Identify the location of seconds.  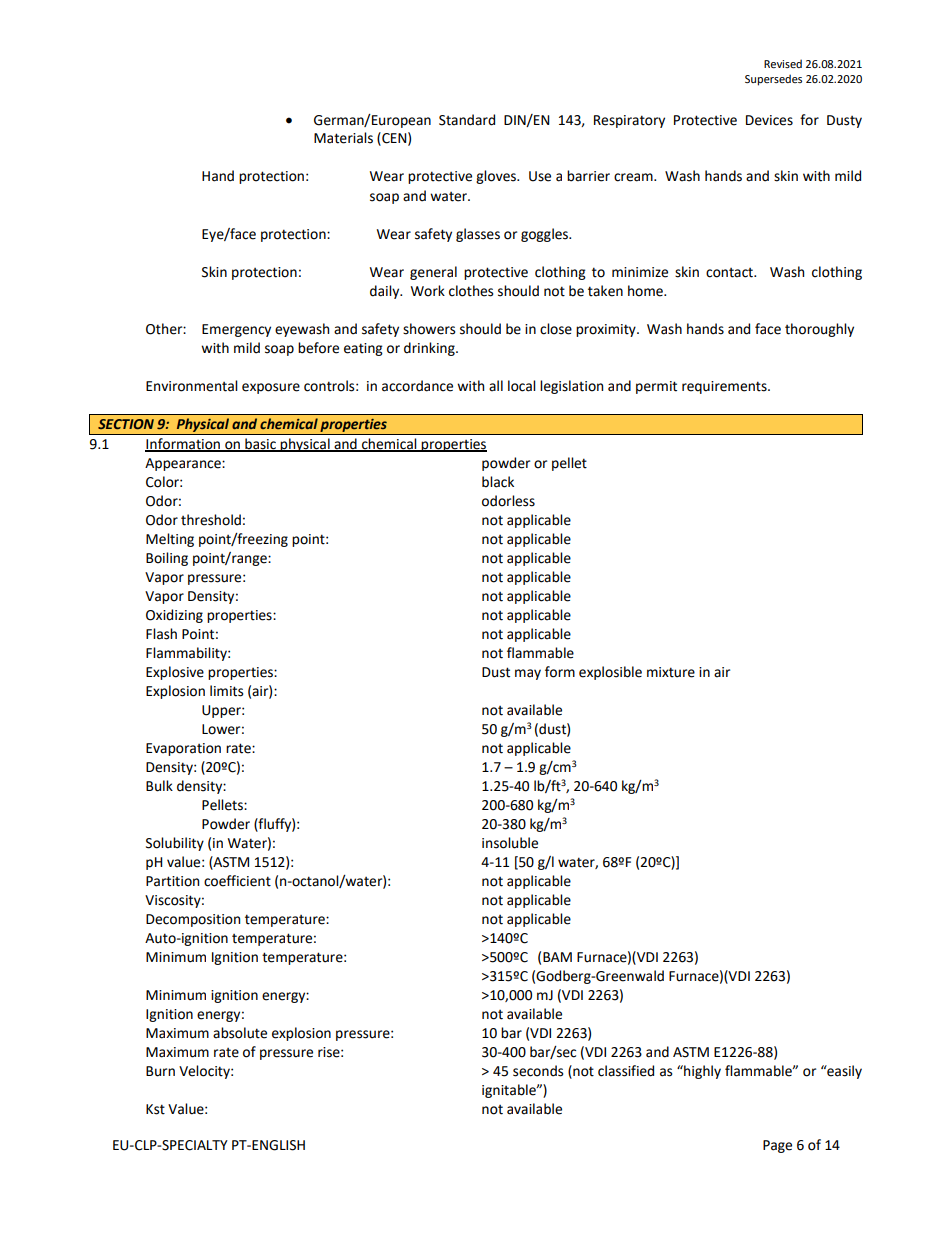
(538, 1071).
